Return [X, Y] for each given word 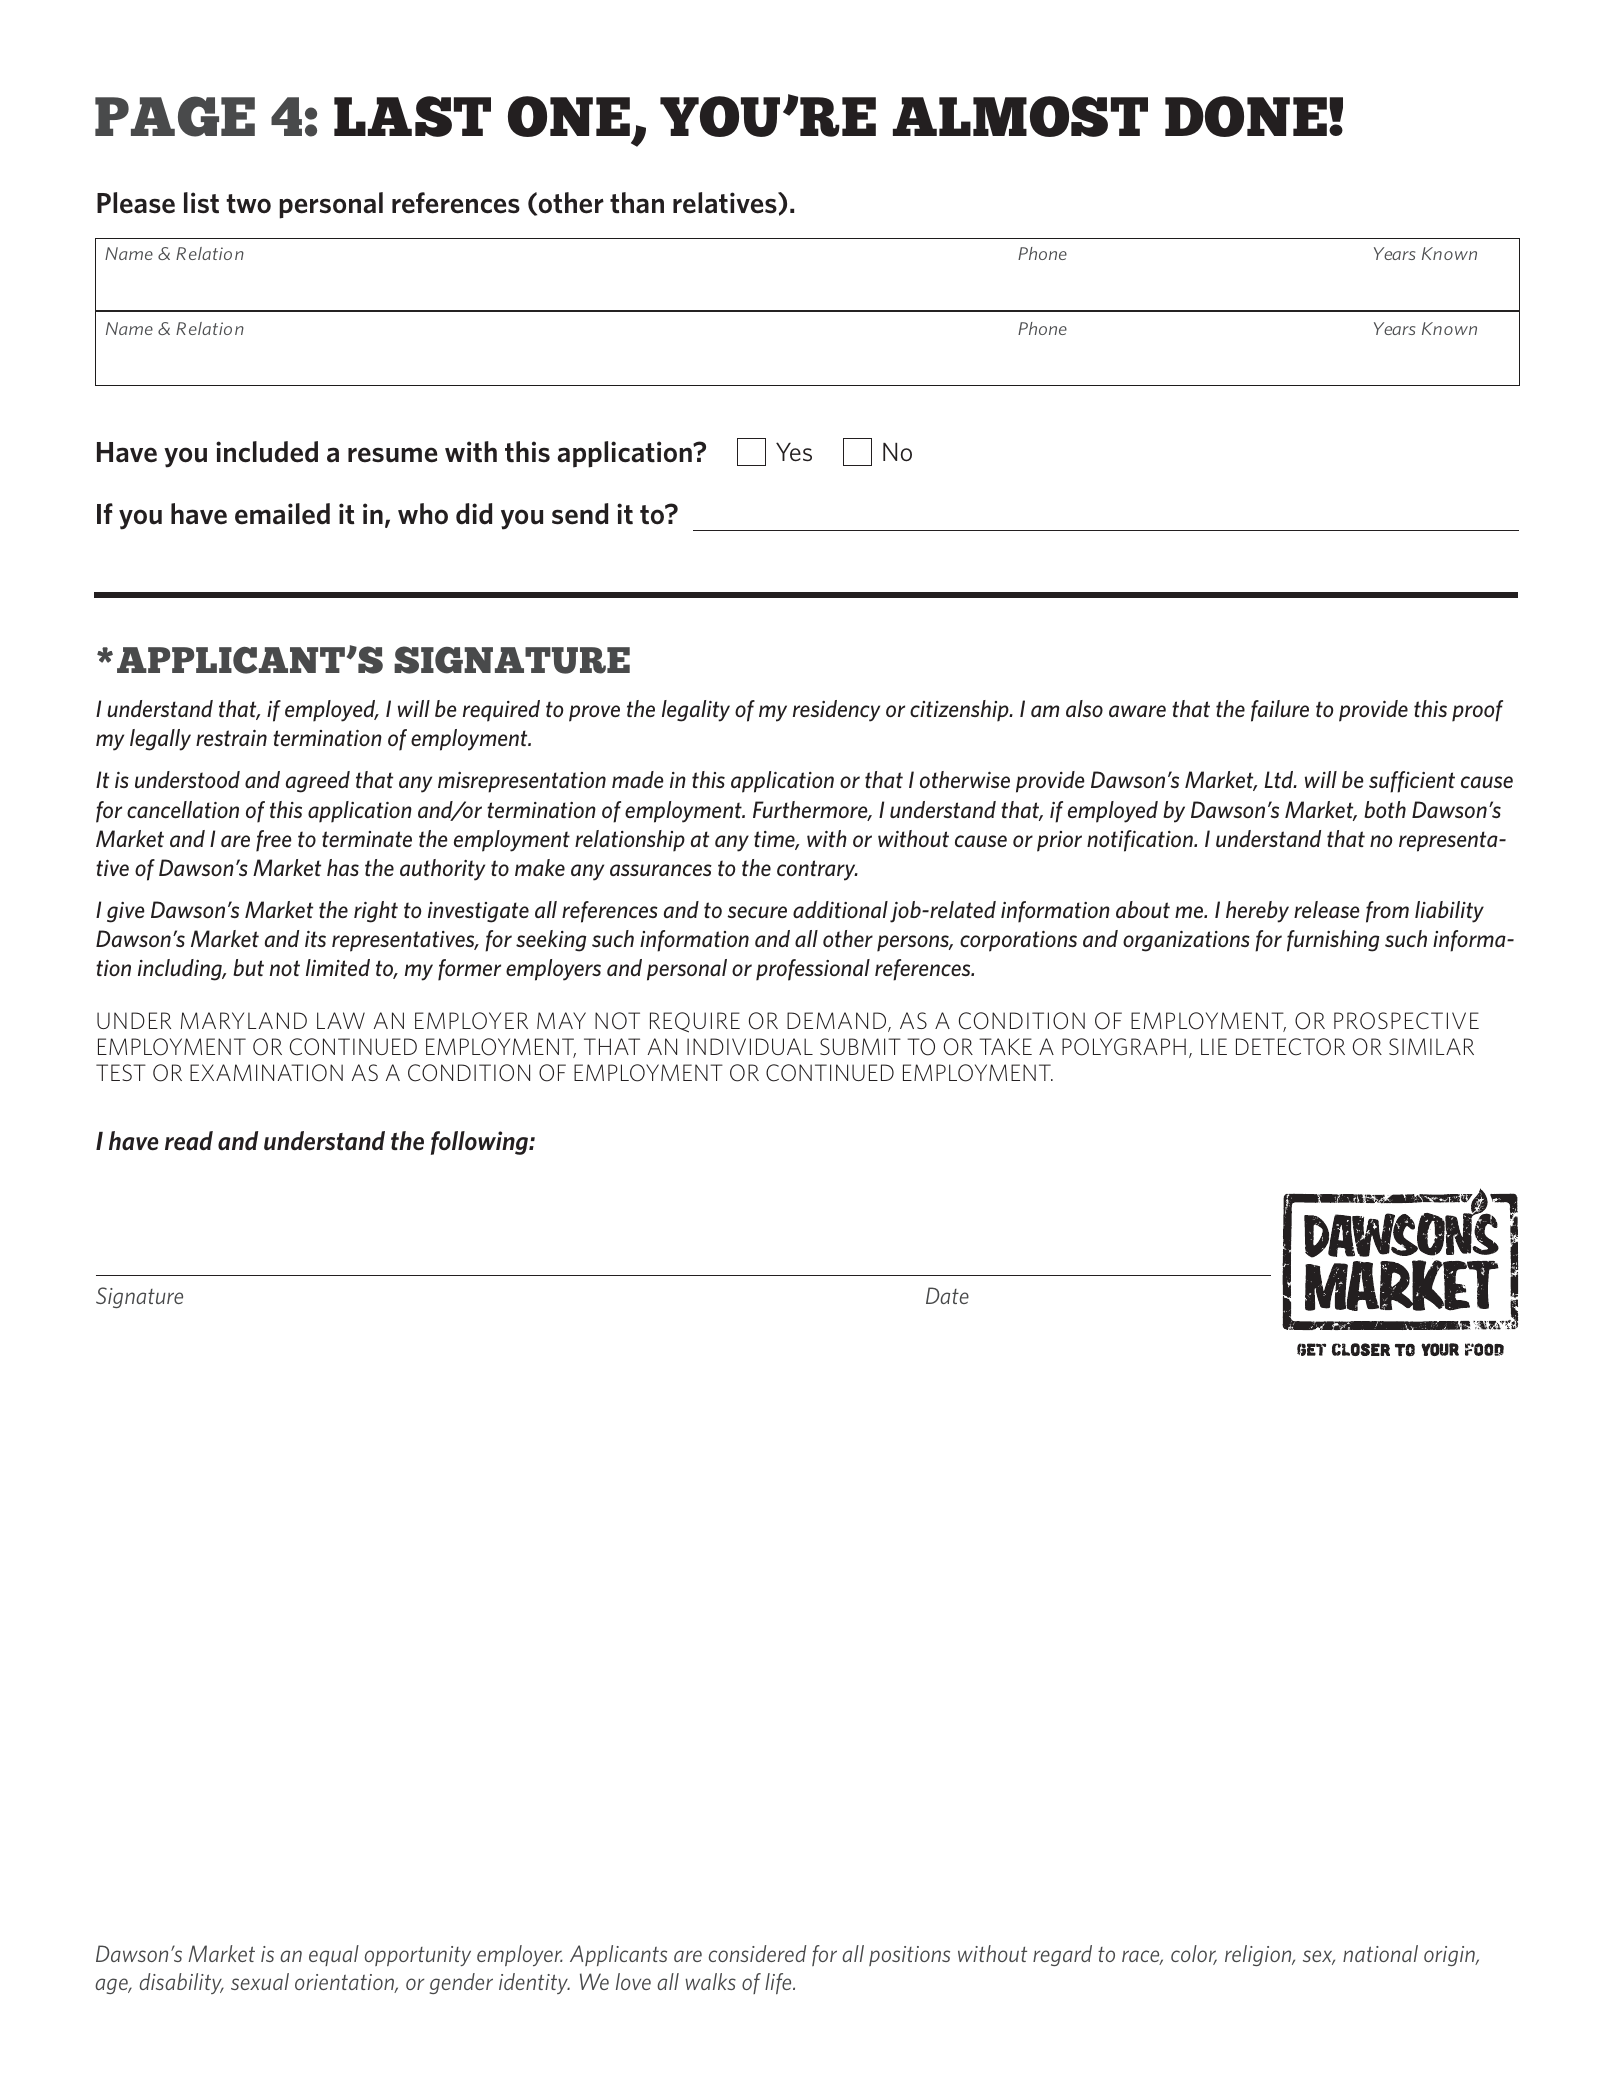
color [1194, 1955]
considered [758, 1953]
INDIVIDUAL [750, 1046]
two [248, 204]
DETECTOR [1290, 1047]
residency [836, 711]
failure [1280, 711]
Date [947, 1295]
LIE [1214, 1046]
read [189, 1141]
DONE [1246, 116]
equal [334, 1955]
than [637, 203]
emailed [282, 514]
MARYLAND [244, 1020]
